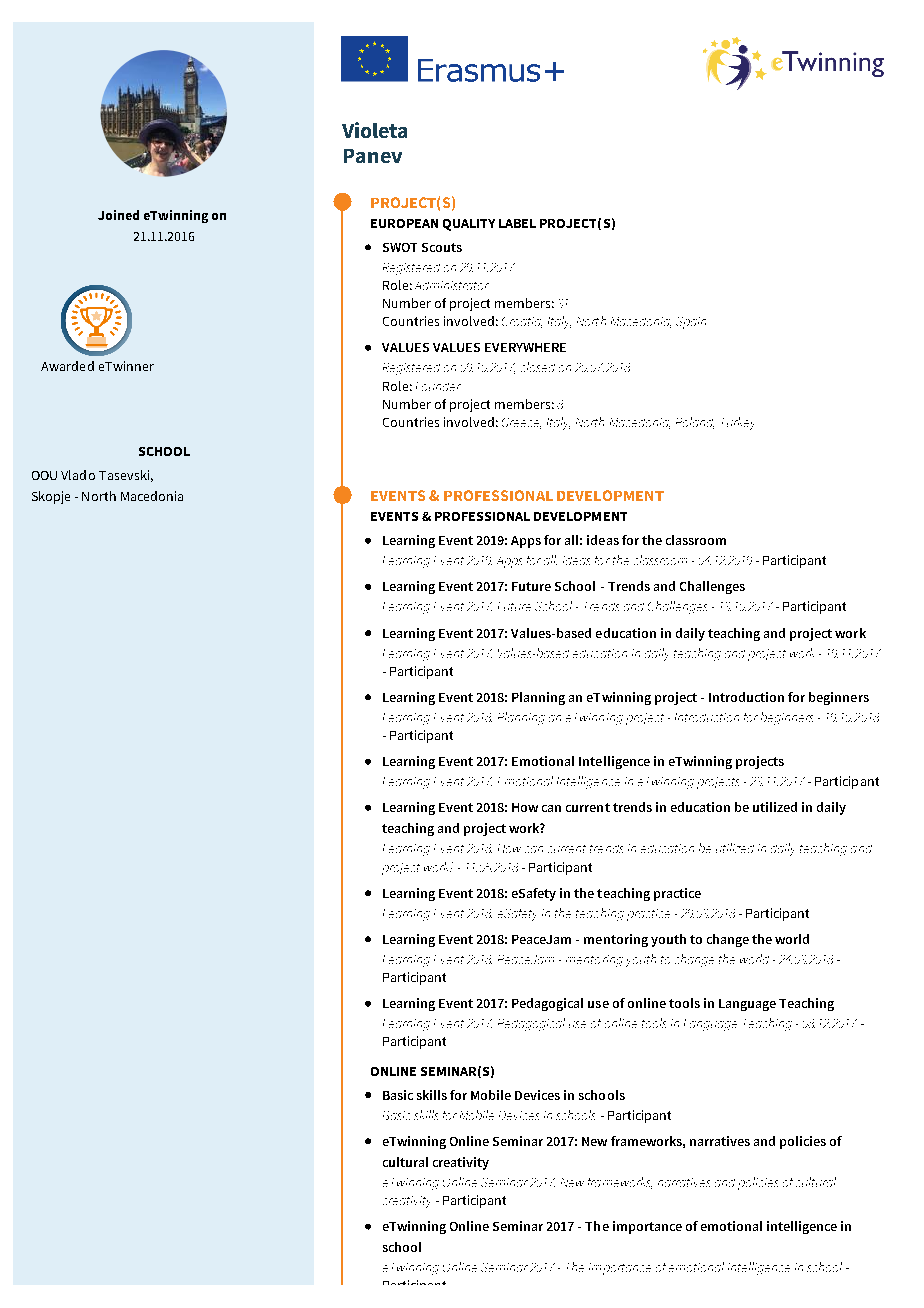 The height and width of the screenshot is (1308, 924). What do you see at coordinates (691, 323) in the screenshot?
I see `Spain` at bounding box center [691, 323].
